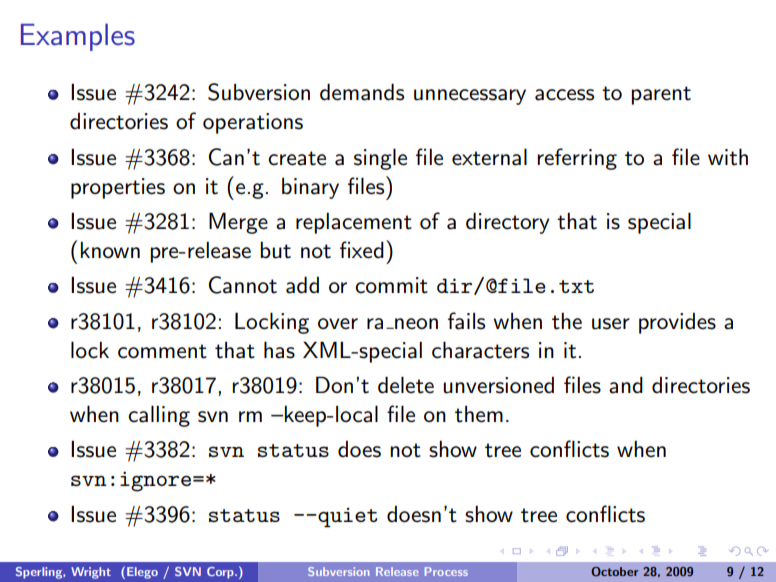 The image size is (776, 582). What do you see at coordinates (354, 223) in the screenshot?
I see `replacement` at bounding box center [354, 223].
